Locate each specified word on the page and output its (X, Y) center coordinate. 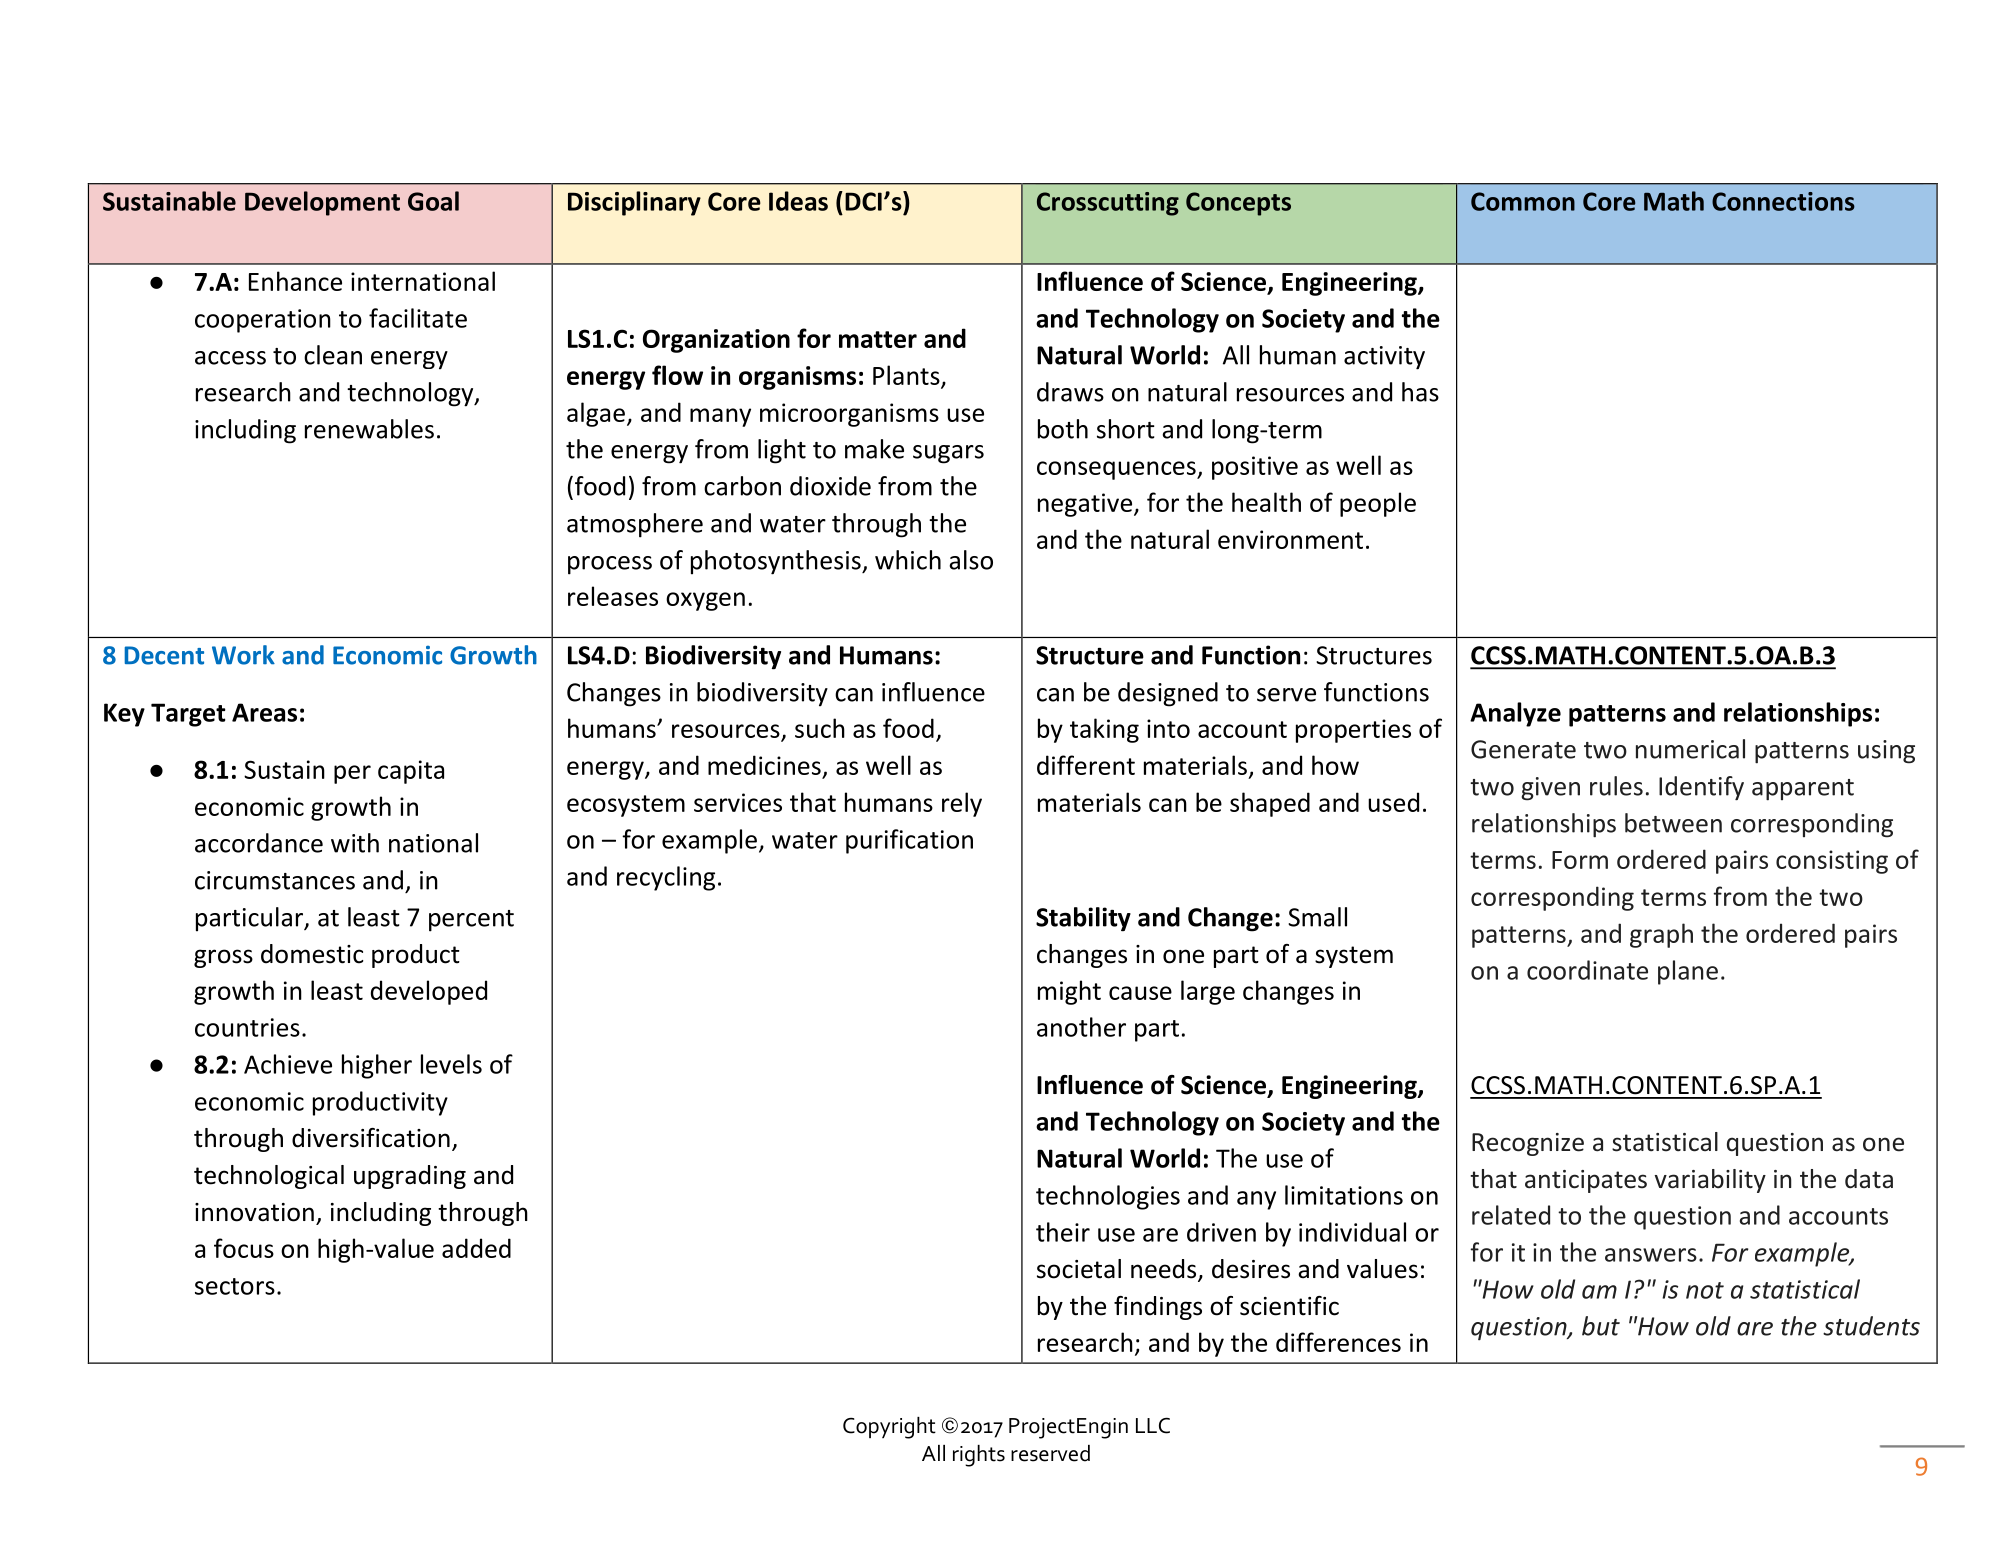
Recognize (1528, 1144)
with (355, 843)
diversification (371, 1138)
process (610, 565)
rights (979, 1456)
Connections (1783, 201)
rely (962, 804)
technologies (1108, 1197)
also (971, 560)
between (1673, 823)
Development (322, 203)
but (1601, 1326)
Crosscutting (1108, 204)
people (1378, 504)
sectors (235, 1286)
